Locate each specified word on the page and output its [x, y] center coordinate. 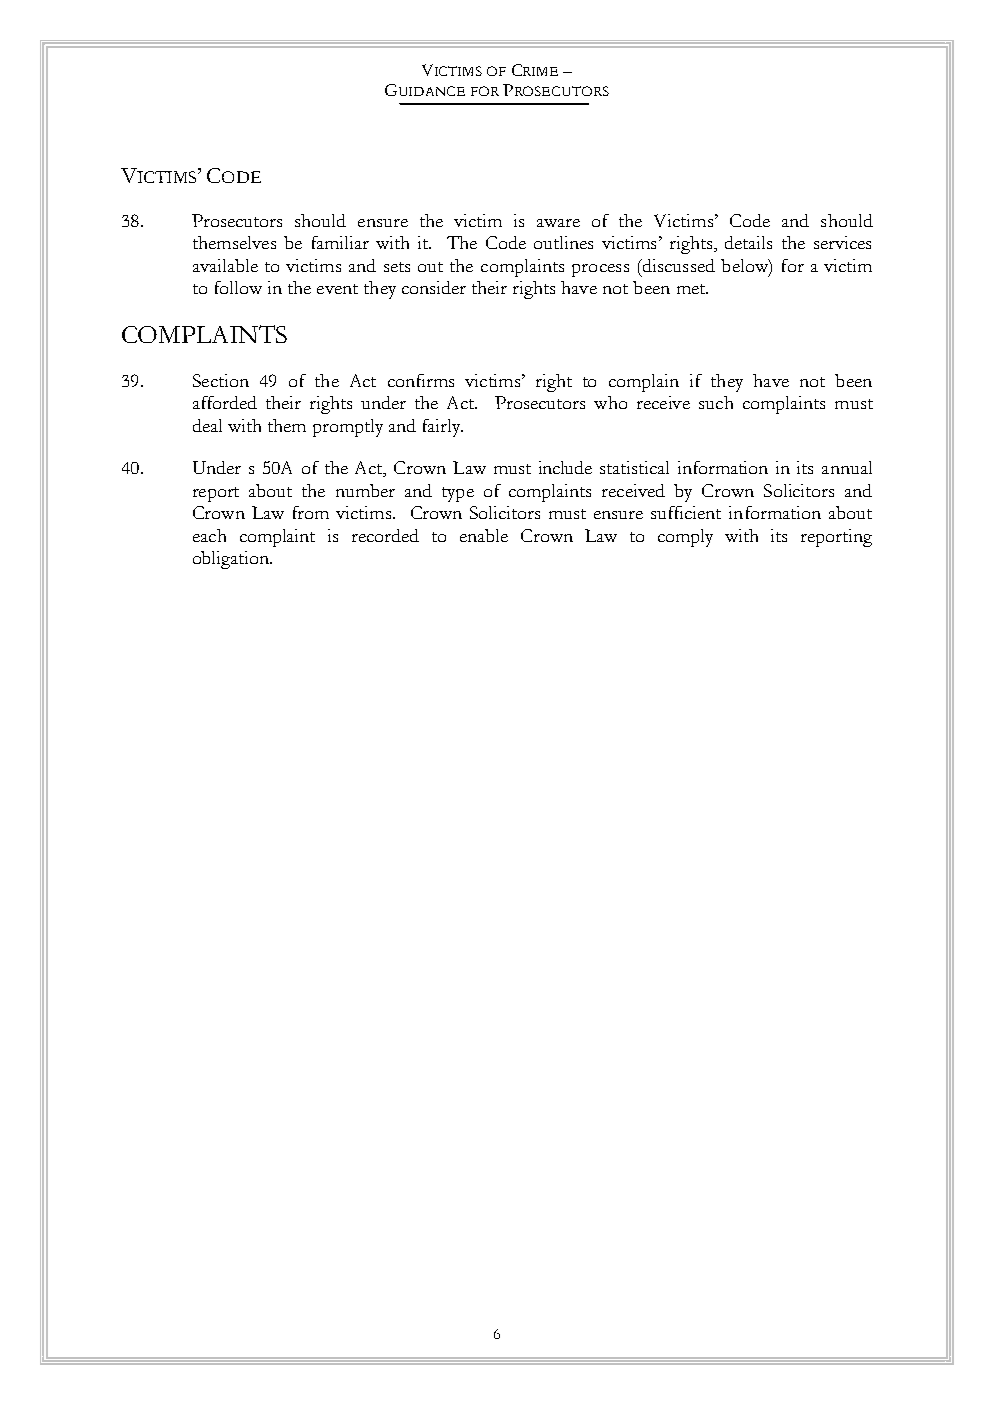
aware [558, 223]
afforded [225, 402]
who [610, 402]
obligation [232, 560]
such [716, 402]
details [748, 242]
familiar [340, 242]
